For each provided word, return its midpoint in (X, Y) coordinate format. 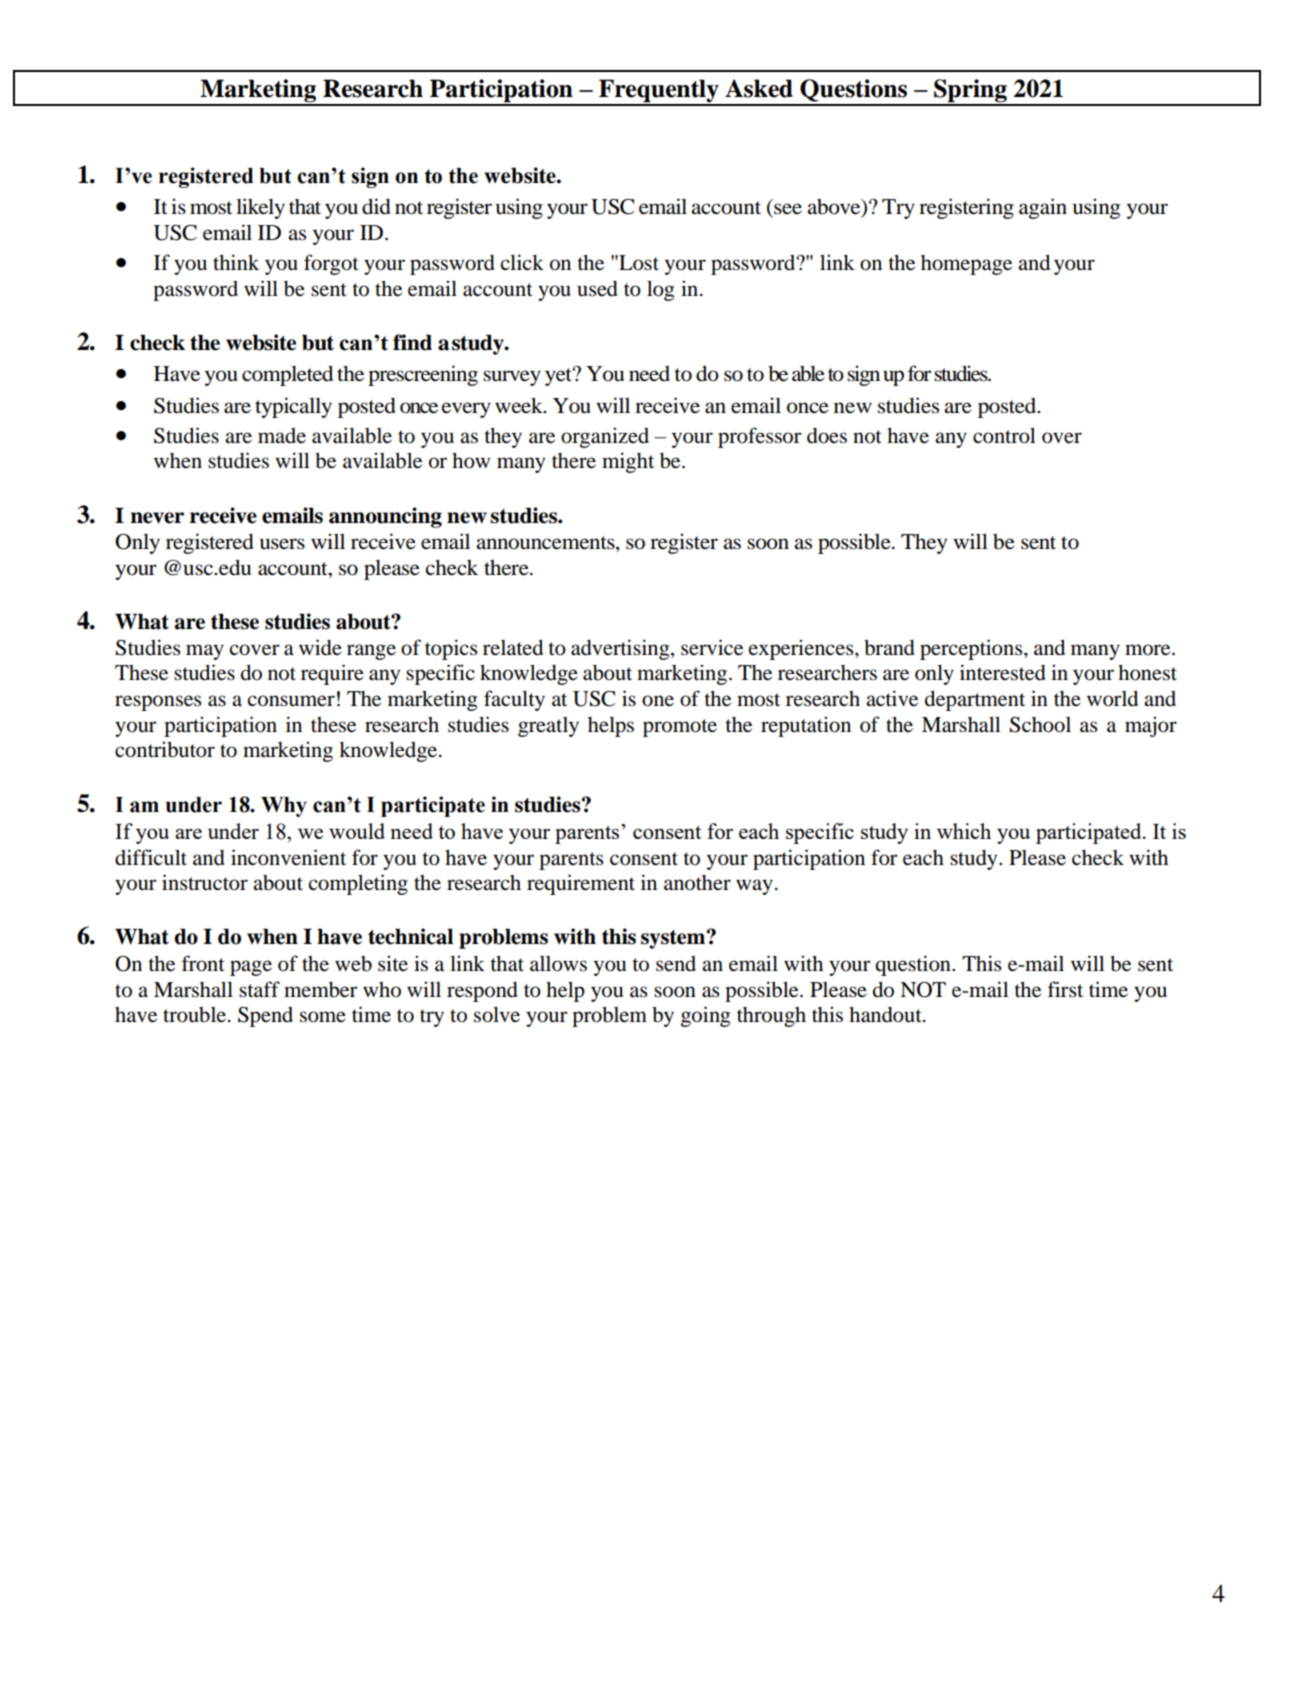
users (282, 544)
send (676, 964)
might (628, 462)
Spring (970, 92)
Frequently (659, 92)
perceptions (972, 649)
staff (259, 989)
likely (260, 208)
